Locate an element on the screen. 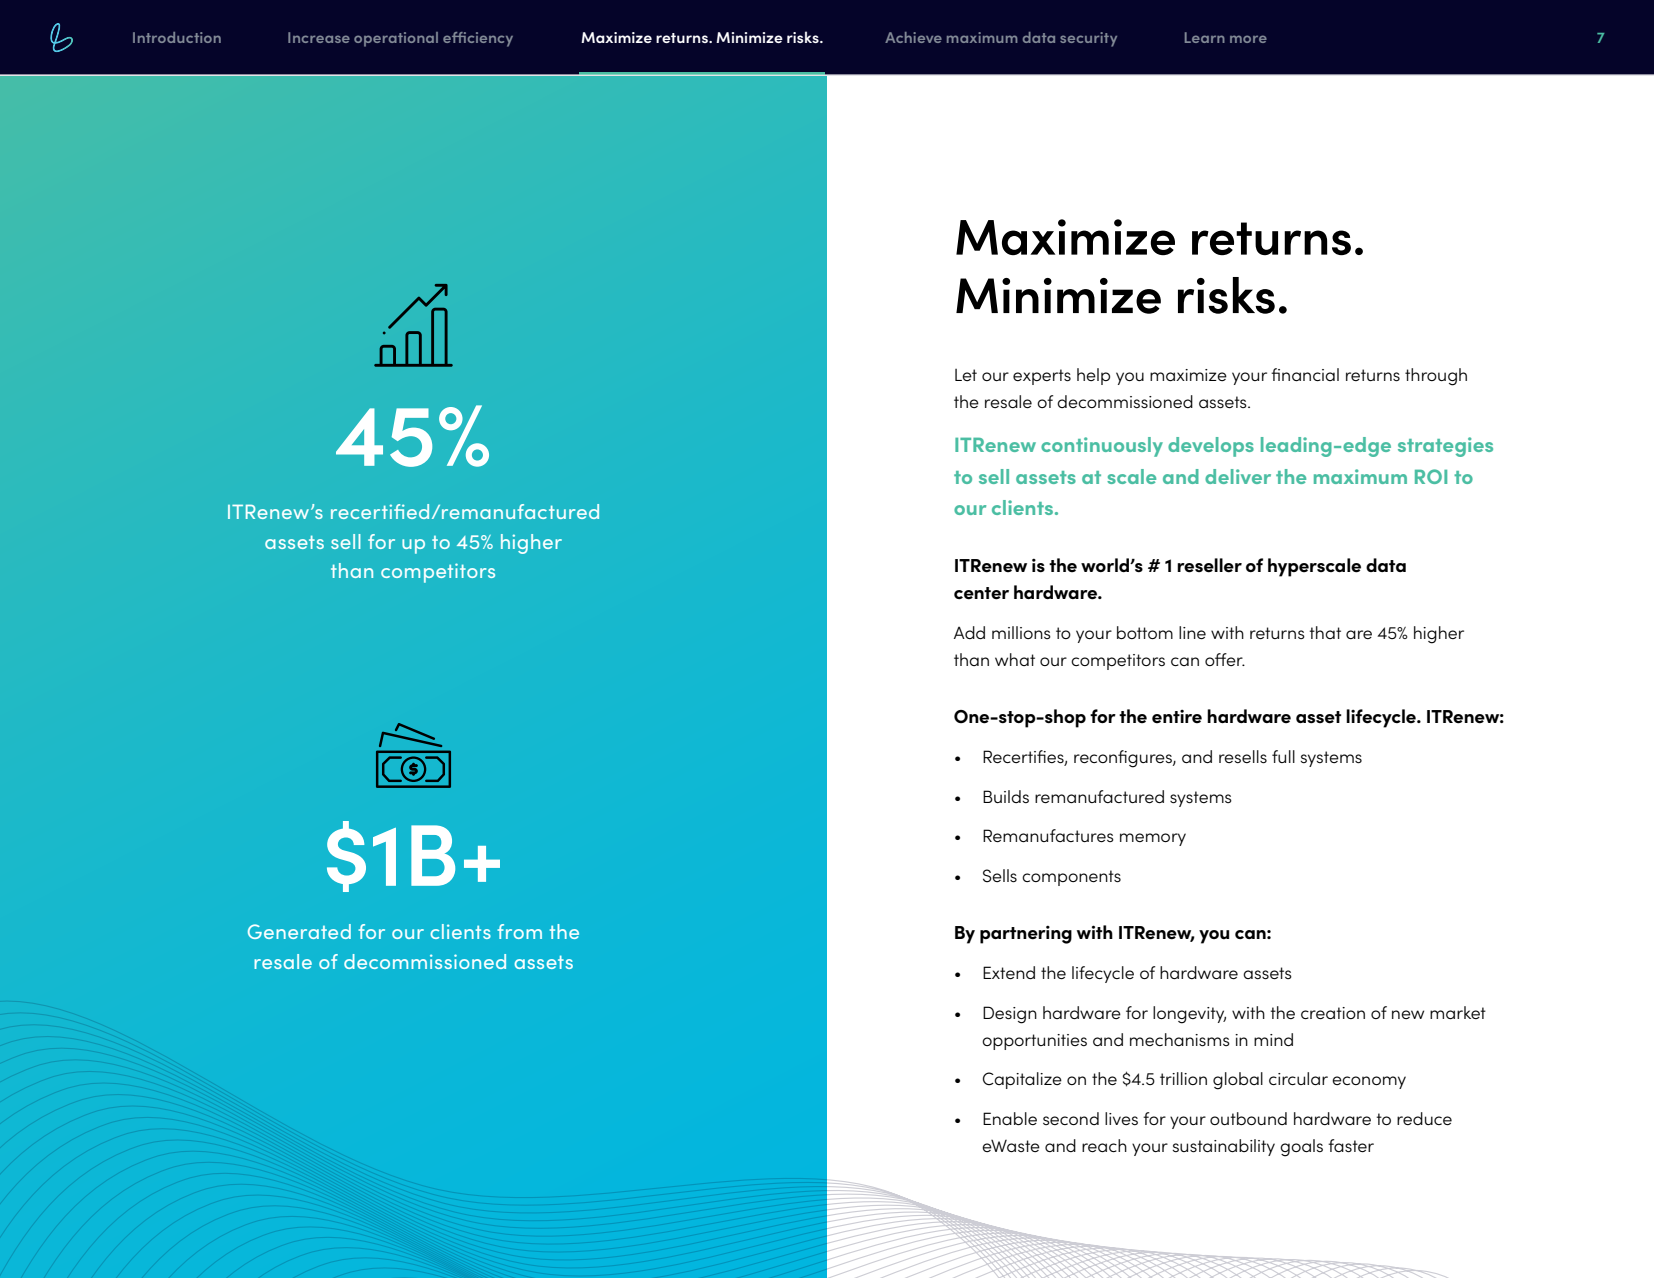  Let is located at coordinates (966, 375).
